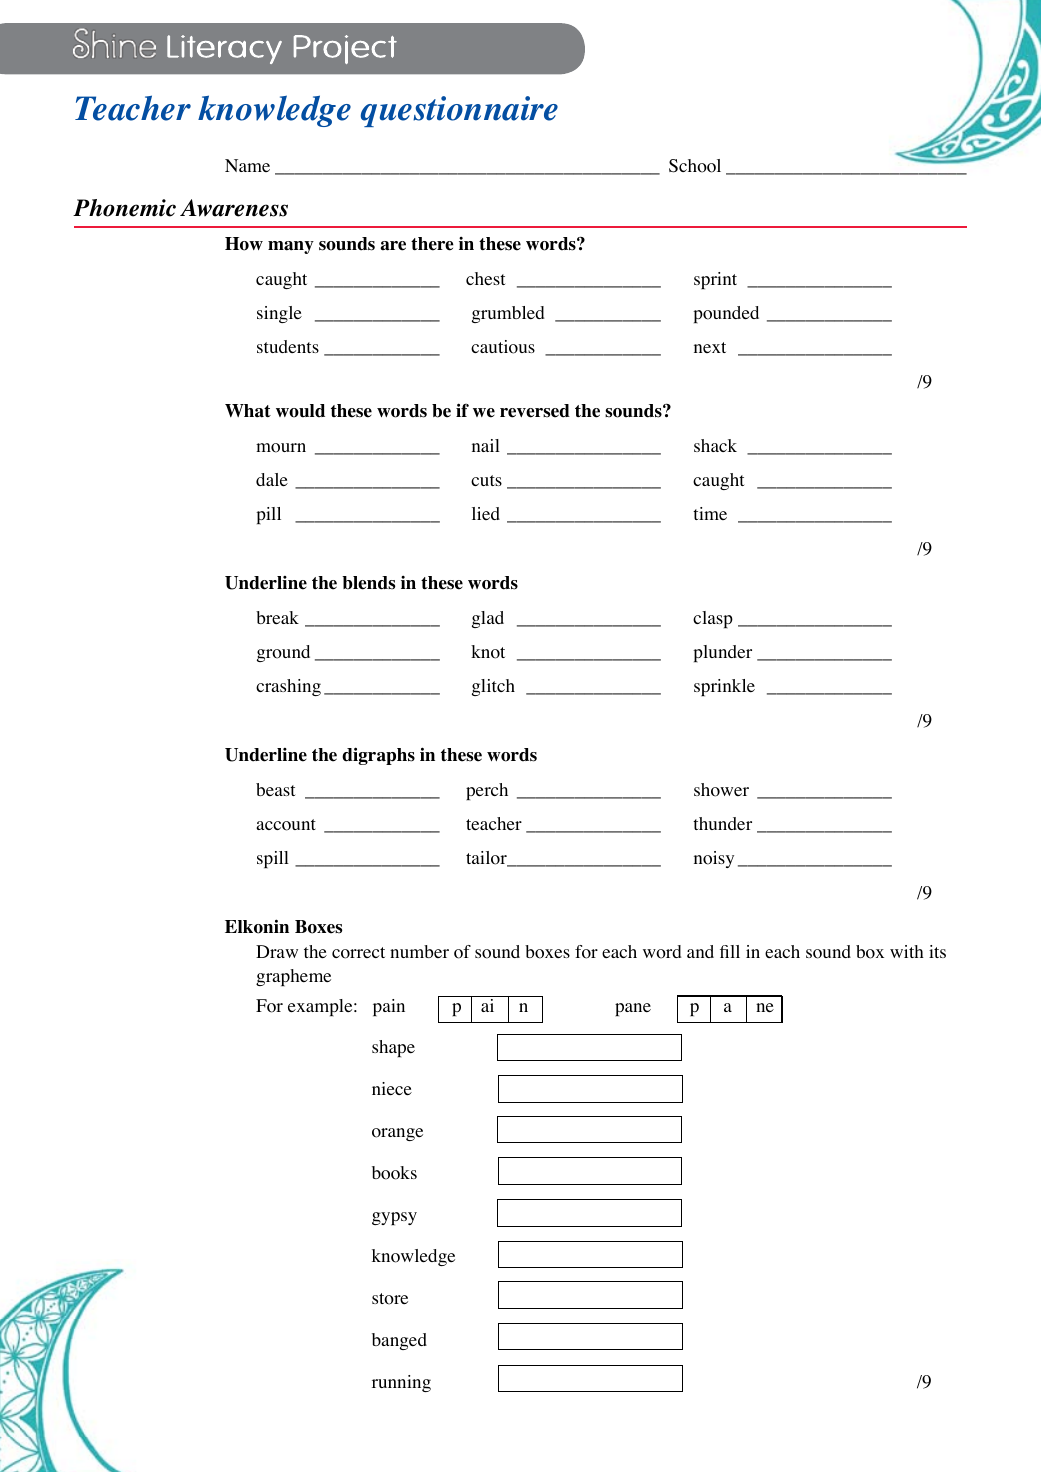 This page has height=1472, width=1041. What do you see at coordinates (695, 166) in the page?
I see `School` at bounding box center [695, 166].
